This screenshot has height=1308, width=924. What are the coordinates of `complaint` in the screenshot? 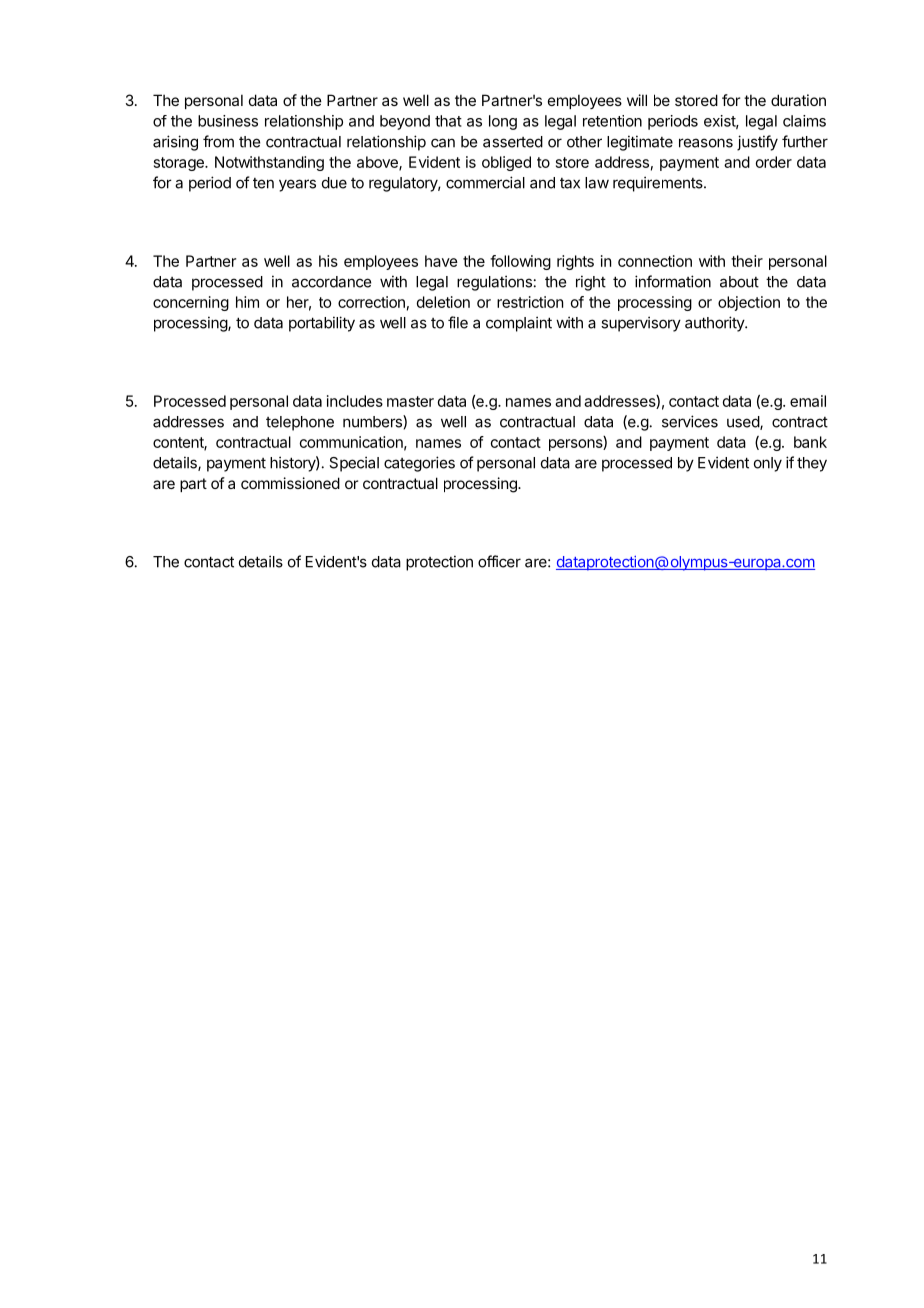 It's located at (519, 324).
